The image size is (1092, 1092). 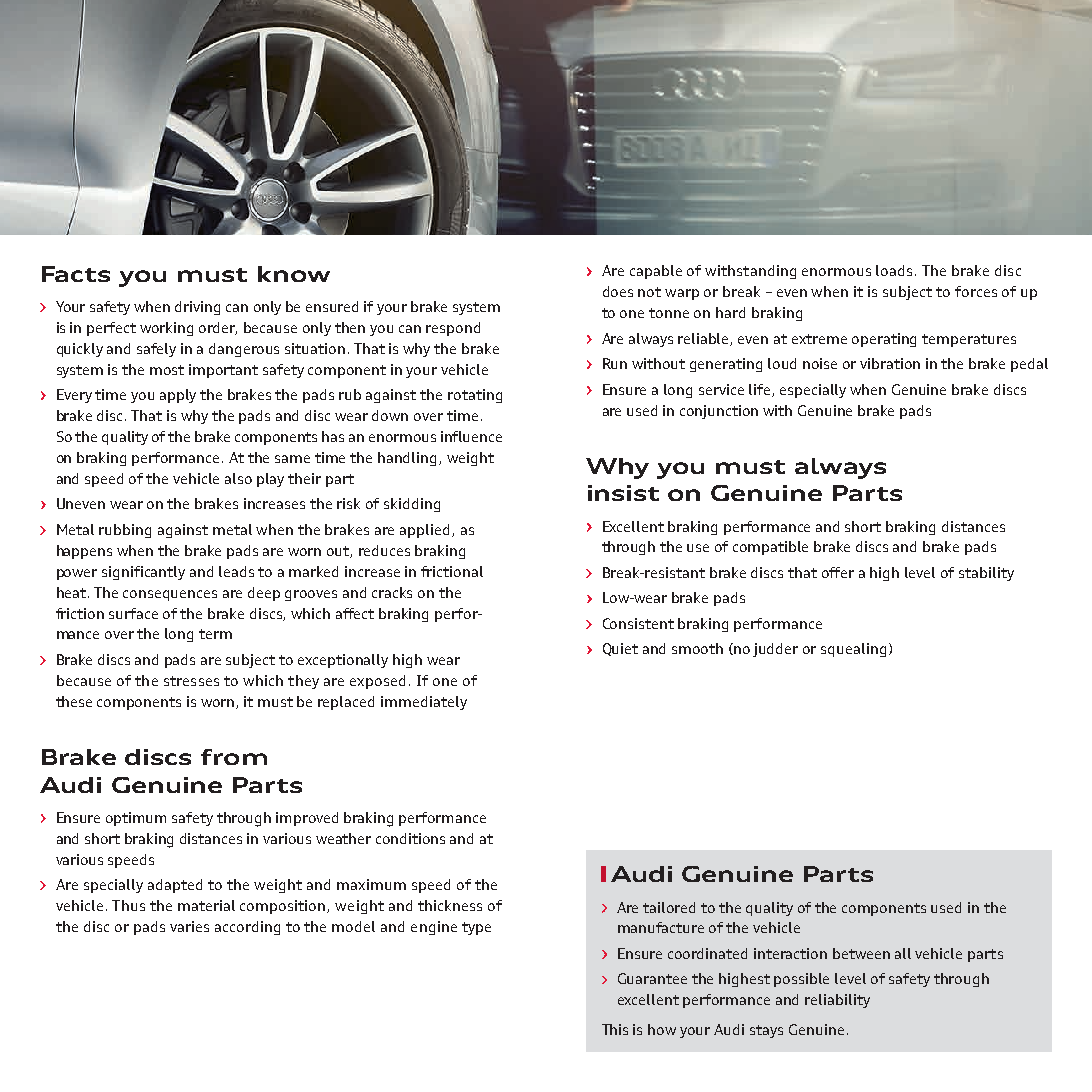 I want to click on term, so click(x=215, y=634).
